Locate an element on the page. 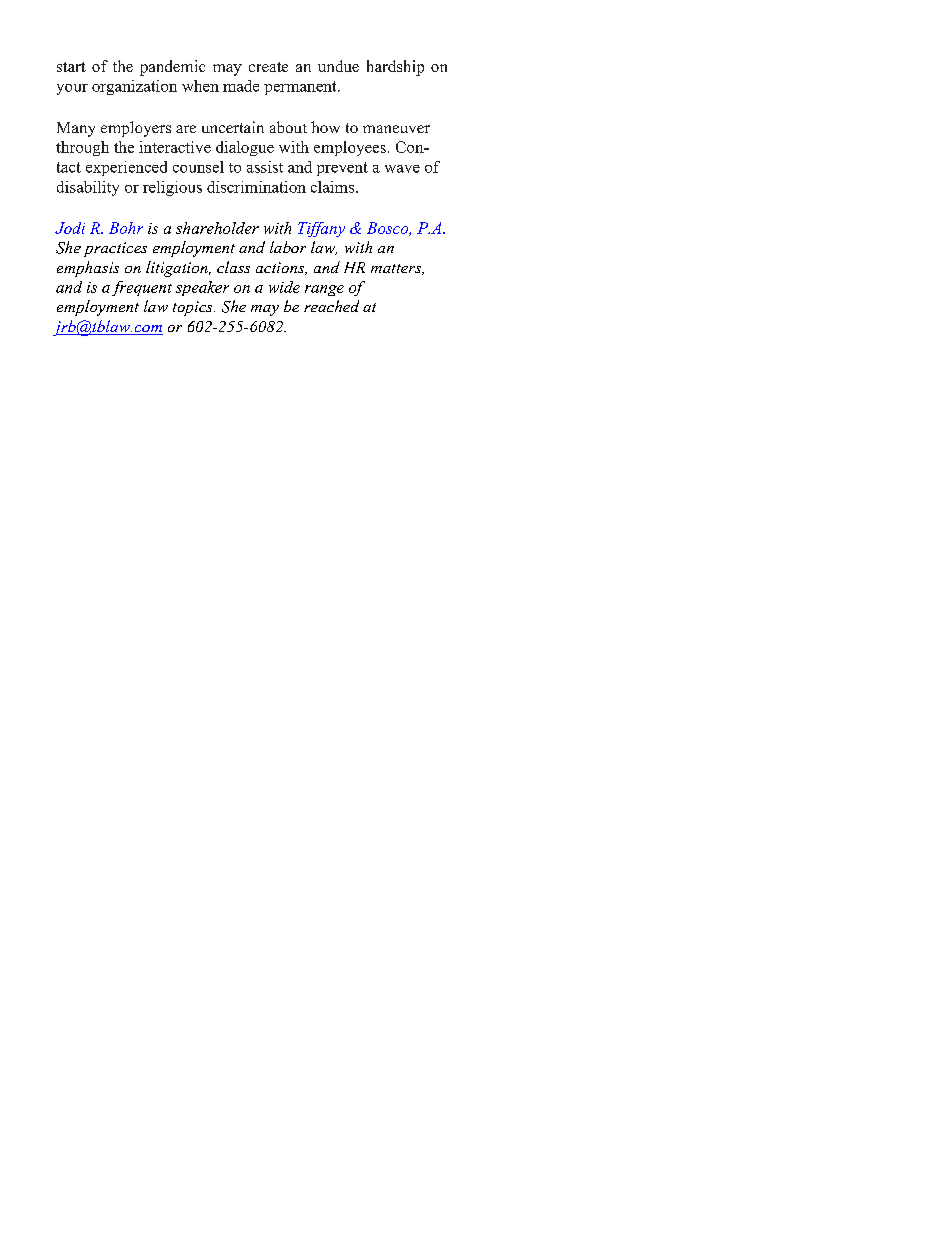  through is located at coordinates (82, 148).
